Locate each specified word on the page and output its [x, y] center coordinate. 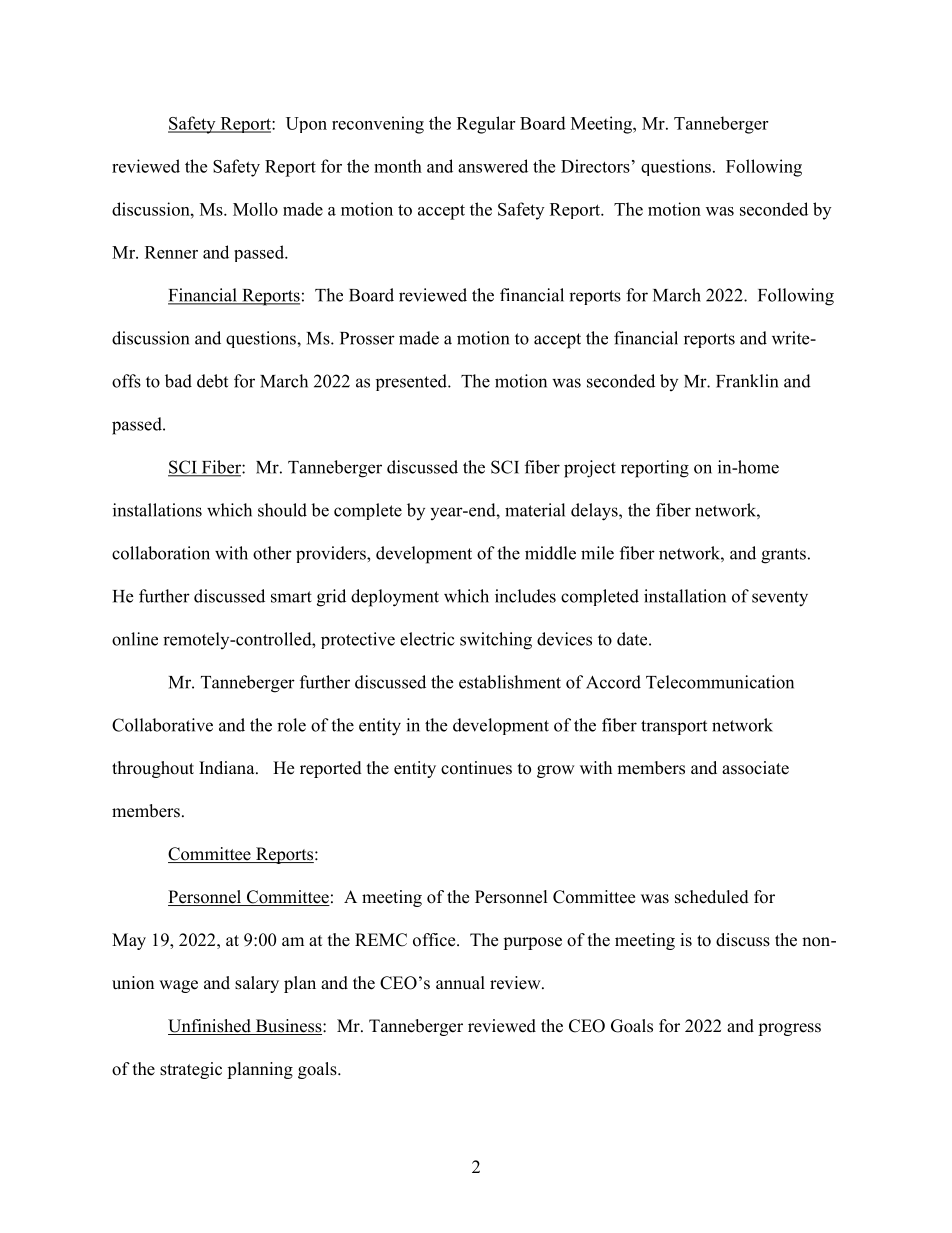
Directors [595, 166]
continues [476, 768]
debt [212, 381]
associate [755, 768]
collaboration [161, 553]
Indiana [228, 767]
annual [460, 983]
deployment [395, 598]
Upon [306, 125]
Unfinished [210, 1027]
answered [493, 166]
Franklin [747, 381]
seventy [780, 599]
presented [412, 382]
